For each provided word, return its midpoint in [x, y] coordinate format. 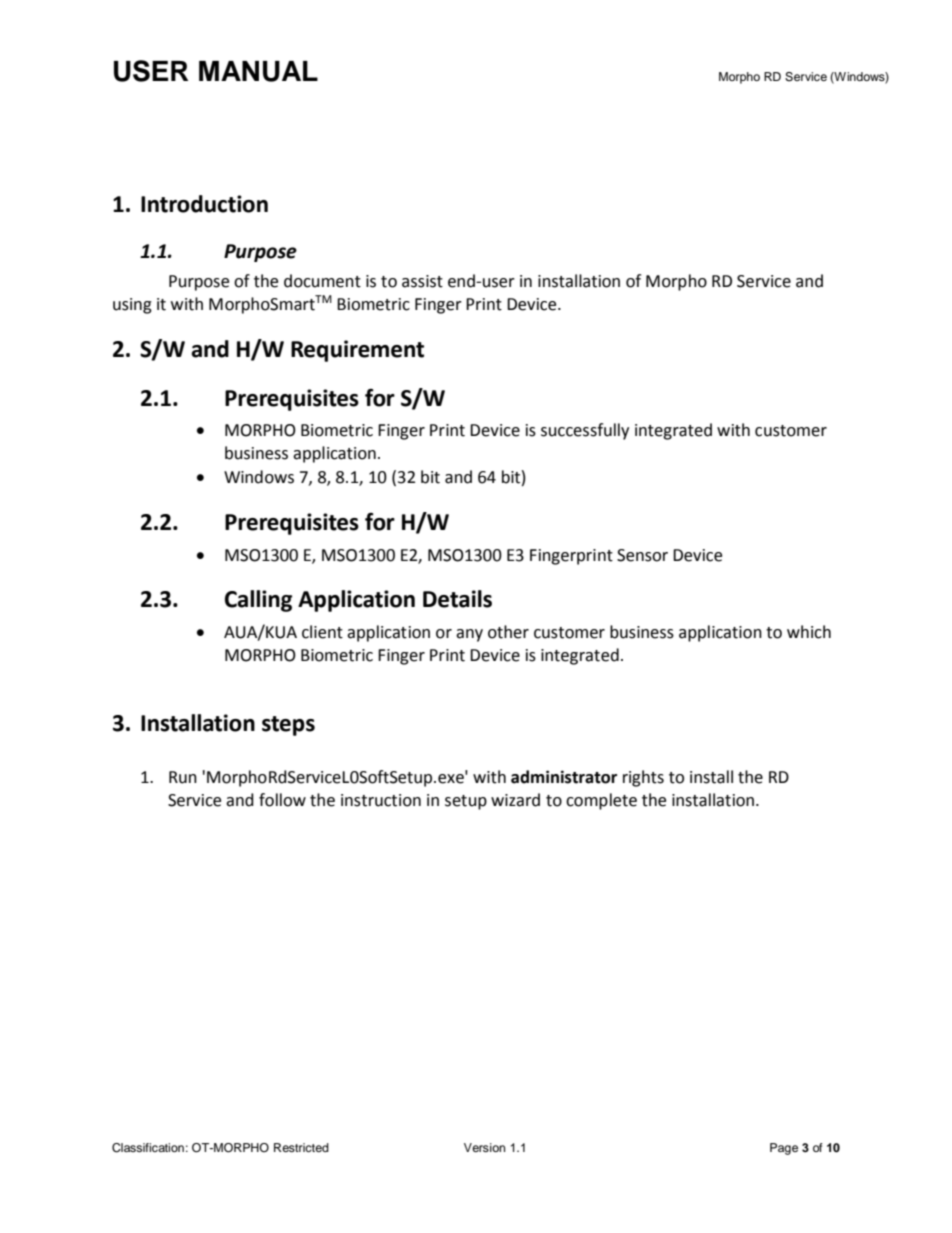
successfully [585, 431]
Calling [258, 601]
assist [422, 281]
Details [457, 599]
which [809, 632]
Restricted [301, 1147]
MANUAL [258, 71]
